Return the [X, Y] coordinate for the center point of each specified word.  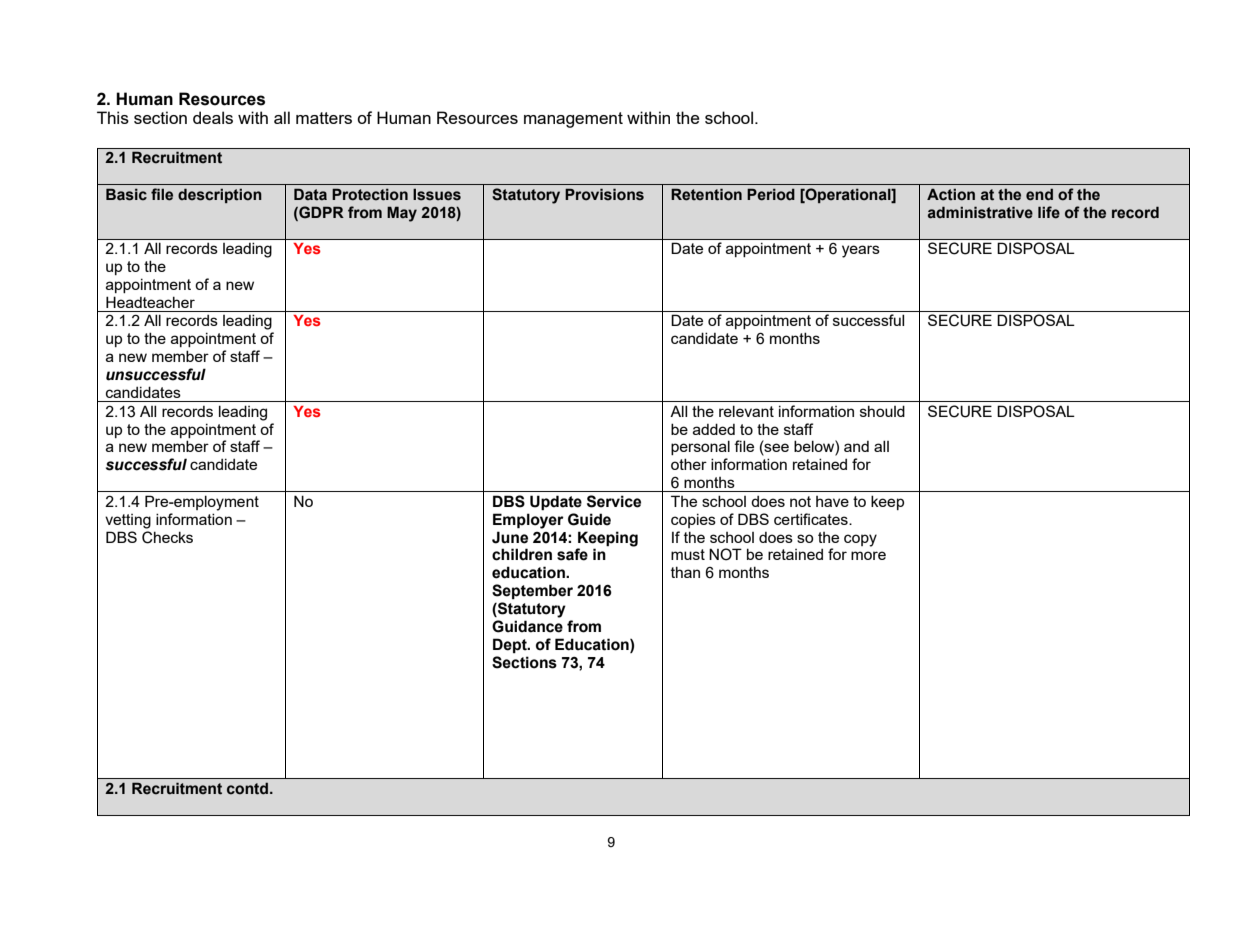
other [689, 464]
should [882, 411]
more [868, 555]
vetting [128, 521]
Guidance [527, 626]
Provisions [604, 194]
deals [213, 117]
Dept [511, 645]
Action [951, 194]
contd [249, 788]
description [220, 195]
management [573, 120]
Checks [167, 537]
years [861, 251]
